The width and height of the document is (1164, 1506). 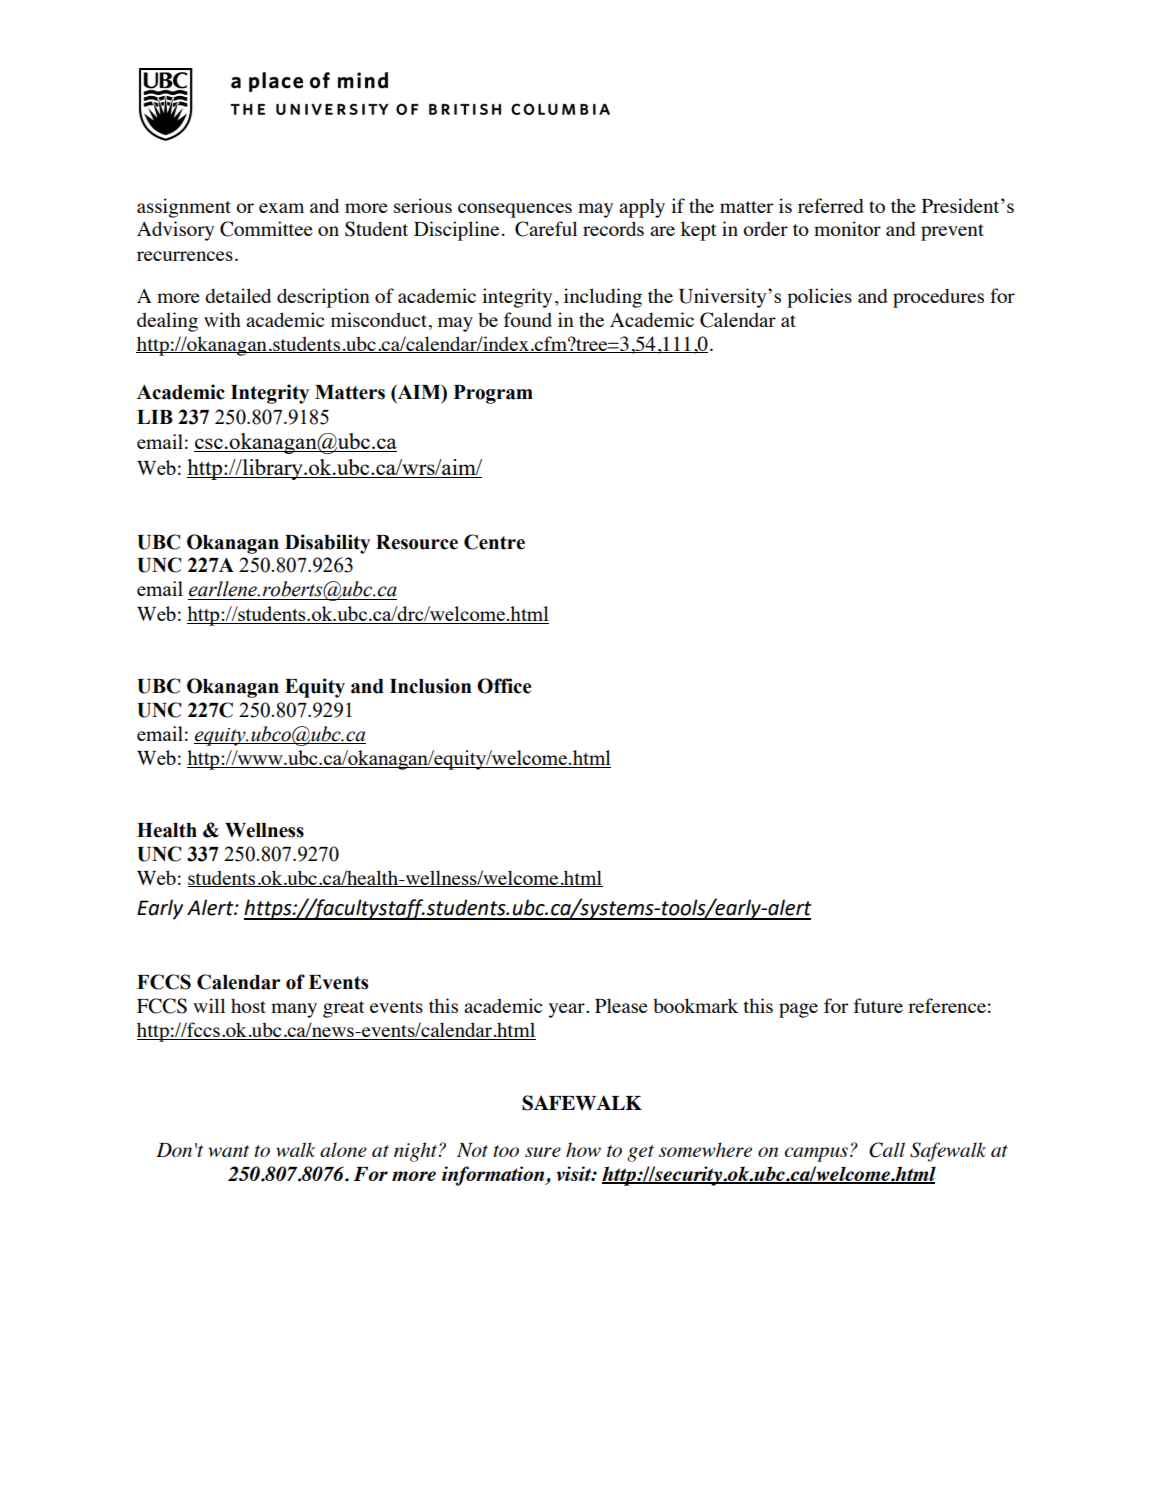 What do you see at coordinates (228, 1151) in the document?
I see `want` at bounding box center [228, 1151].
